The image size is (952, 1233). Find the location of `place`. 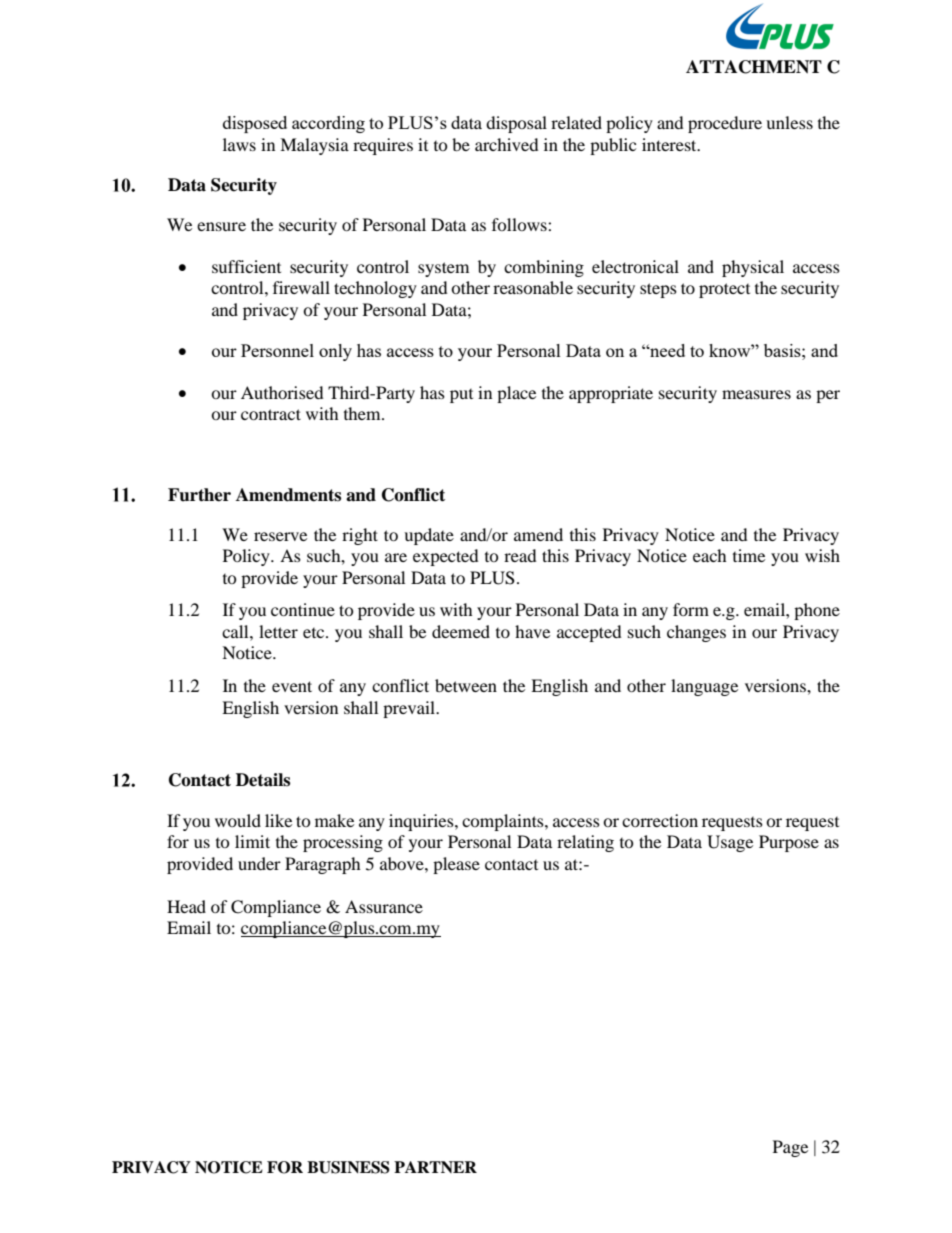

place is located at coordinates (516, 394).
